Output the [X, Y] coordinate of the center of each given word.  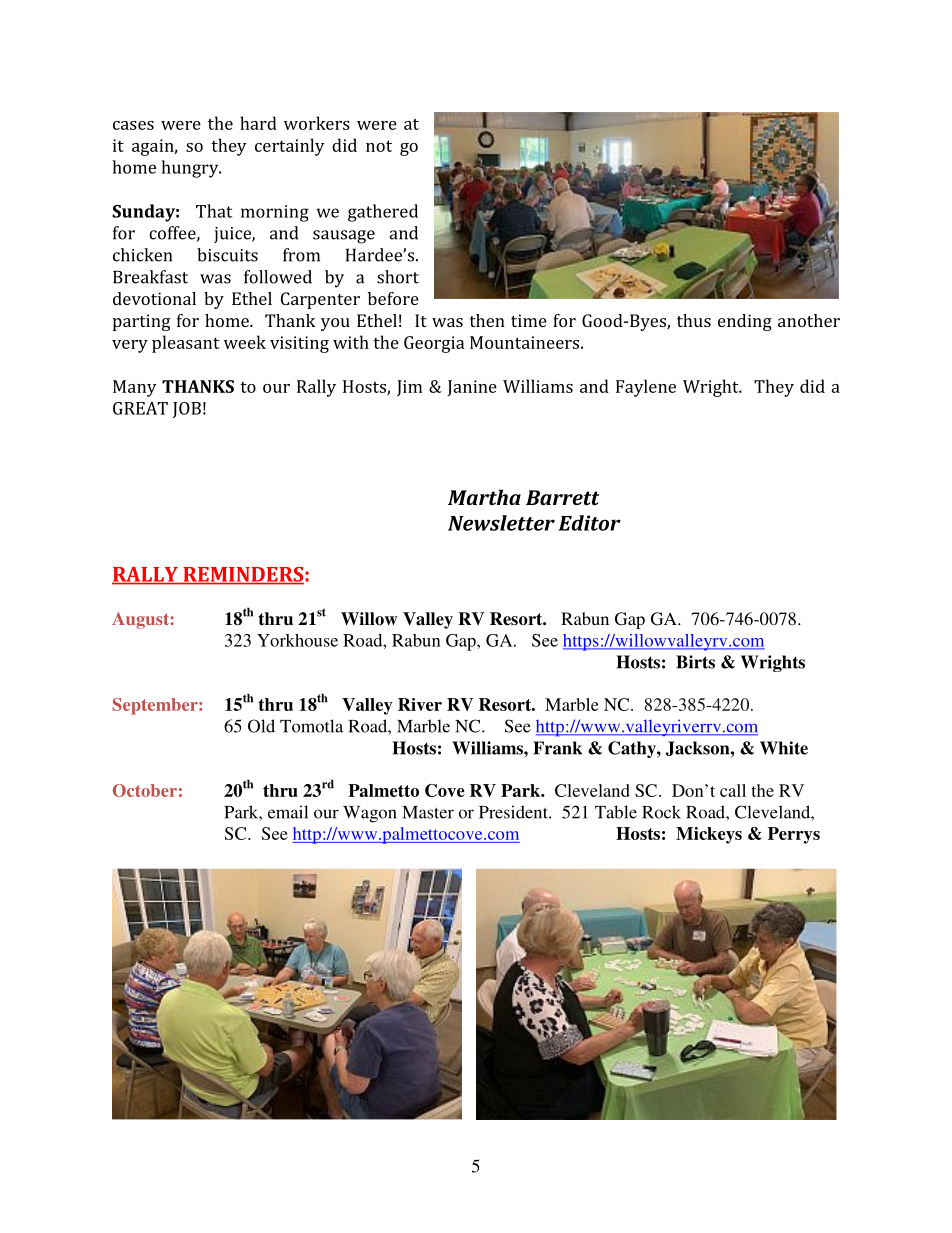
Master [428, 812]
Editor [589, 523]
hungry [191, 169]
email [288, 812]
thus [694, 320]
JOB [187, 410]
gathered [383, 213]
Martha [484, 497]
